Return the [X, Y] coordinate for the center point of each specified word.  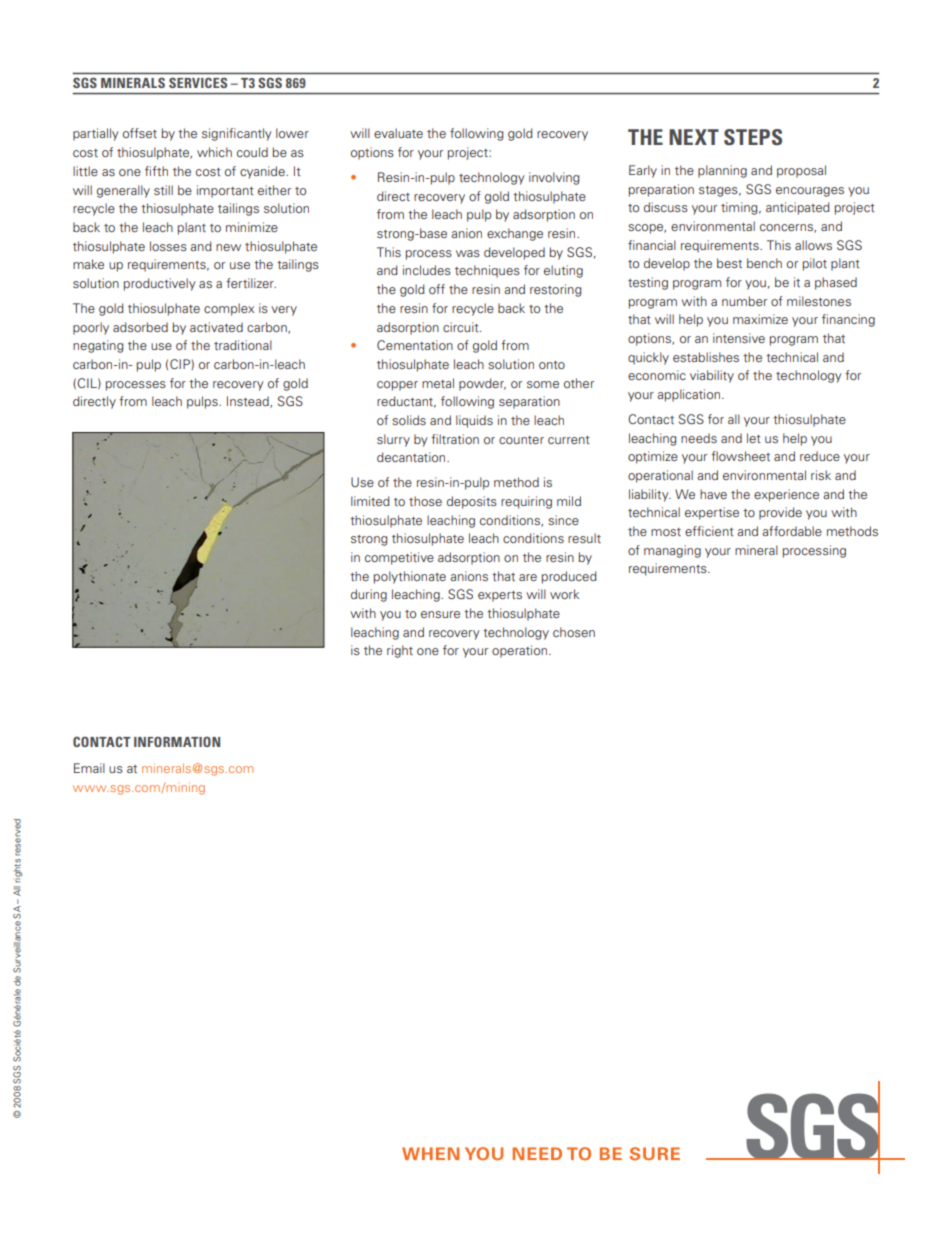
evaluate [398, 133]
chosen [574, 632]
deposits [472, 502]
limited [370, 501]
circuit [462, 327]
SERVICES [198, 83]
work [564, 594]
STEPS [753, 137]
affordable [792, 531]
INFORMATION [177, 742]
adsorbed [140, 327]
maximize [760, 319]
